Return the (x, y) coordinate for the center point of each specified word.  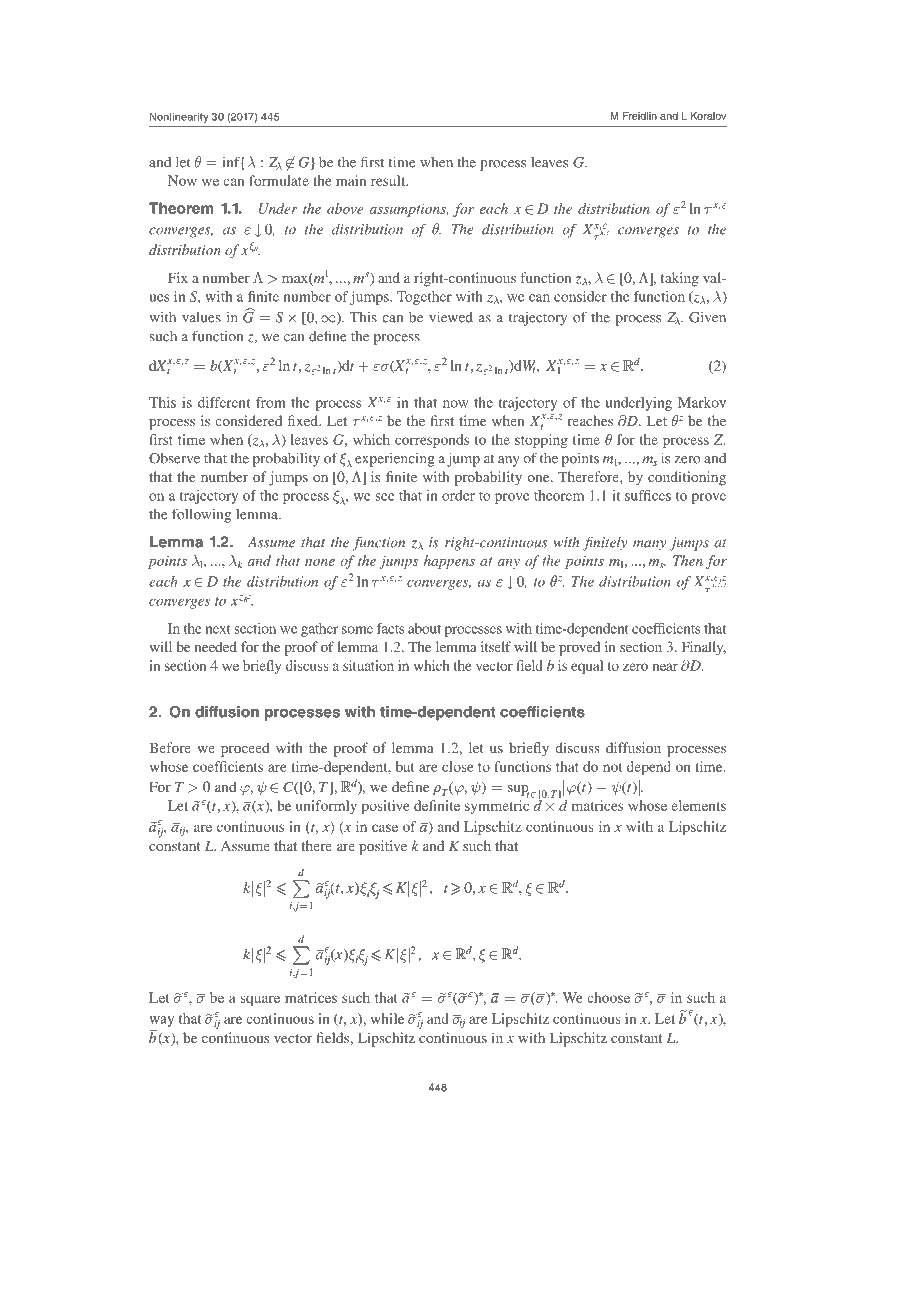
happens (449, 562)
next (218, 629)
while (387, 1018)
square (260, 1000)
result (389, 180)
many (649, 545)
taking (680, 279)
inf (232, 162)
